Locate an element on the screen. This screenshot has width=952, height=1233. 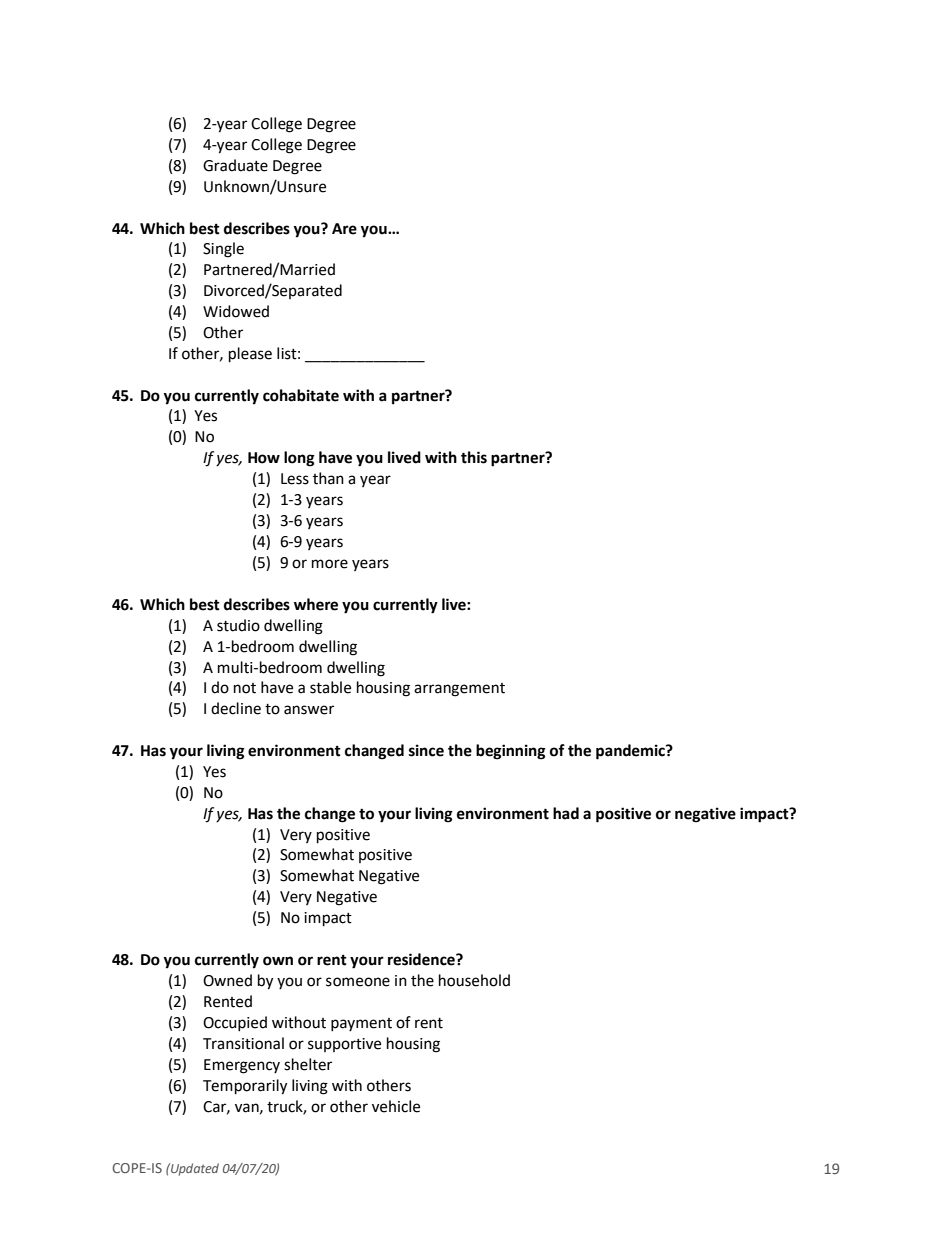
since is located at coordinates (426, 750).
